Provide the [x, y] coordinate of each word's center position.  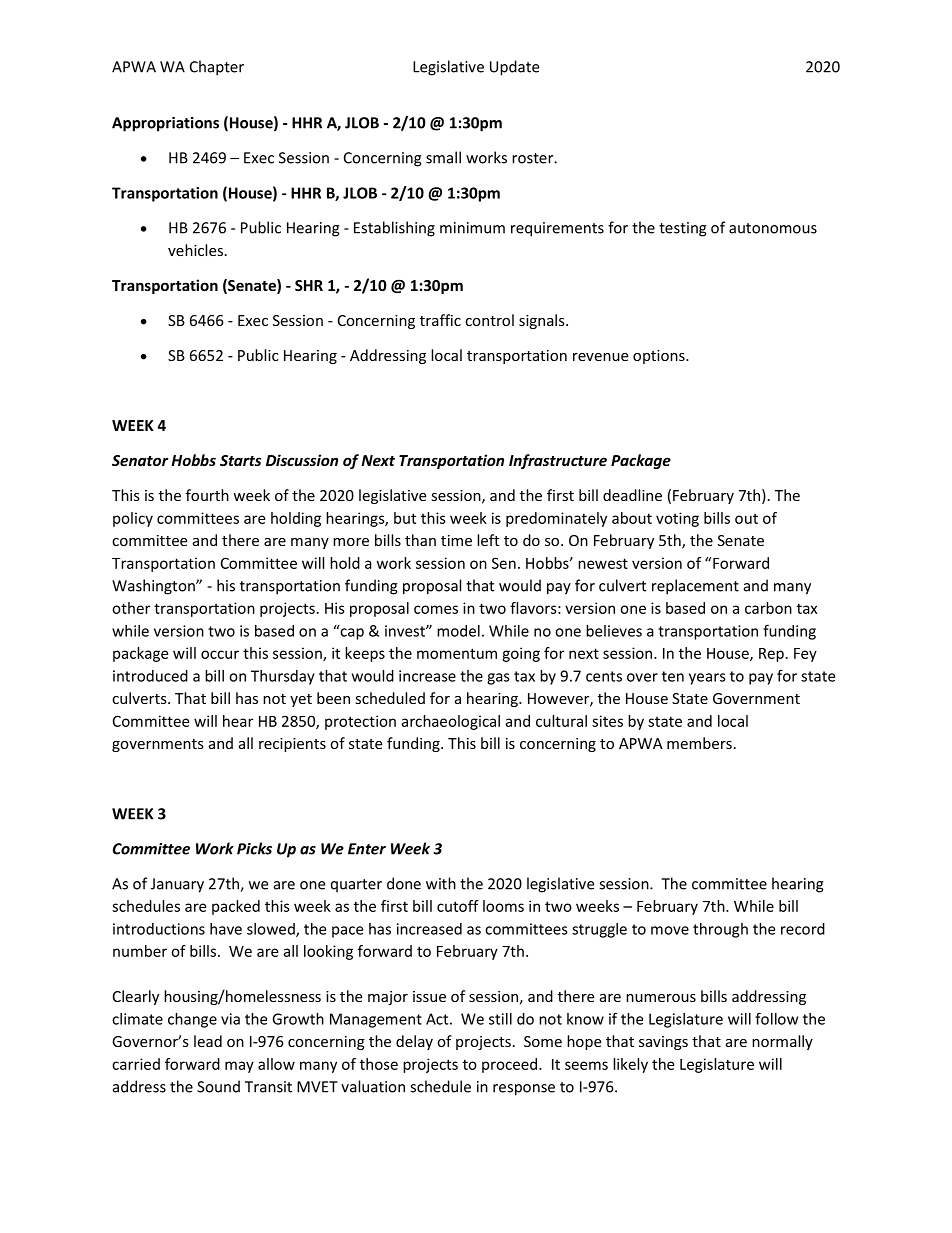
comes [436, 609]
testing [683, 229]
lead [208, 1041]
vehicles [195, 250]
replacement [695, 587]
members [699, 743]
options [660, 357]
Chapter [217, 68]
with [441, 883]
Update [514, 68]
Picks [254, 848]
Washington [154, 587]
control [489, 320]
